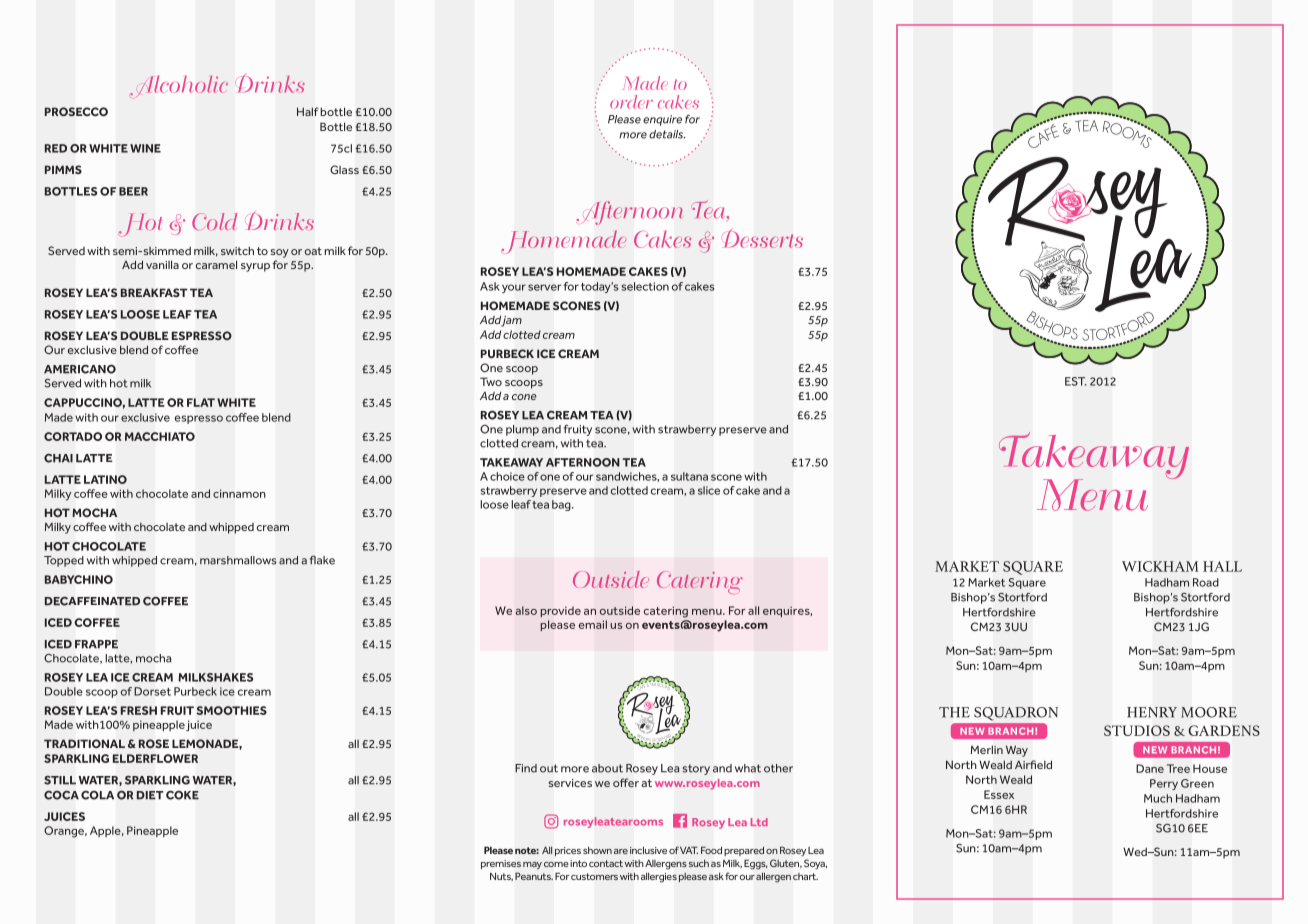 The height and width of the screenshot is (924, 1308). What do you see at coordinates (689, 476) in the screenshot?
I see `sultana` at bounding box center [689, 476].
